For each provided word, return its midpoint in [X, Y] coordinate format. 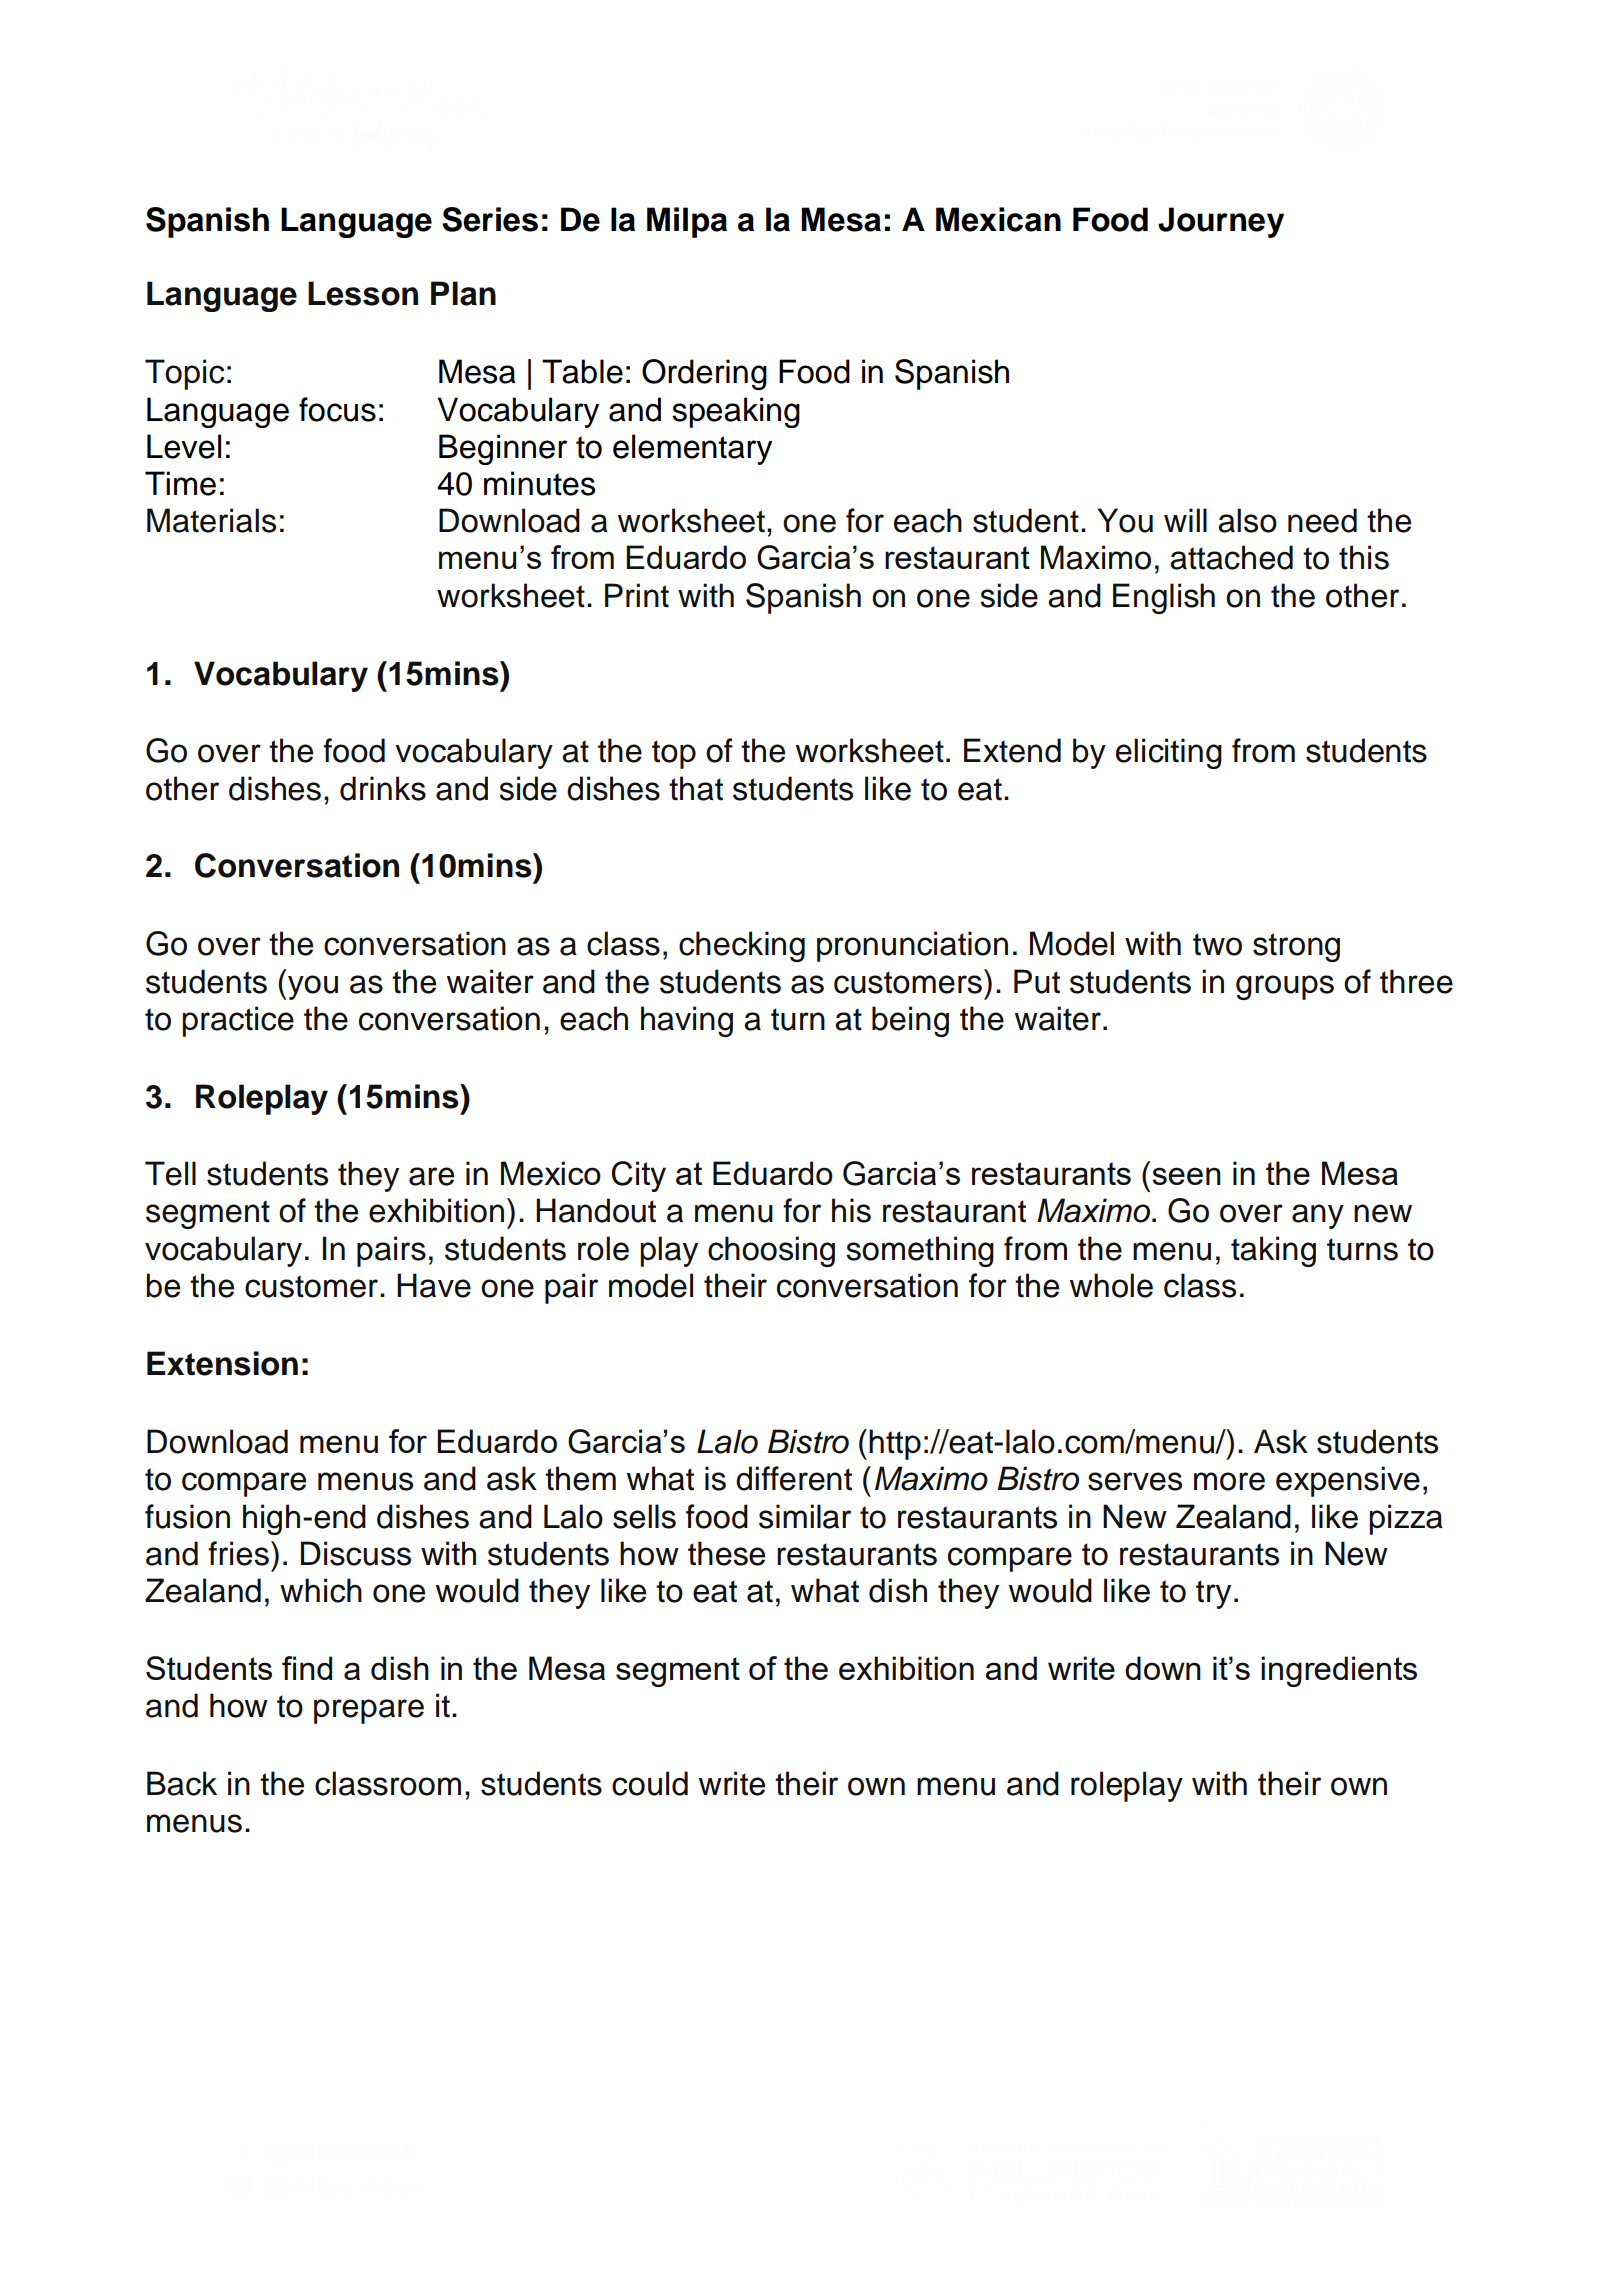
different [794, 1478]
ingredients [1339, 1671]
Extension [222, 1363]
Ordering [704, 374]
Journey [1221, 222]
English [1164, 598]
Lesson [363, 293]
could [650, 1783]
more [1229, 1481]
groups [1285, 987]
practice [238, 1021]
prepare [369, 1711]
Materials [211, 520]
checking [742, 946]
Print [637, 595]
